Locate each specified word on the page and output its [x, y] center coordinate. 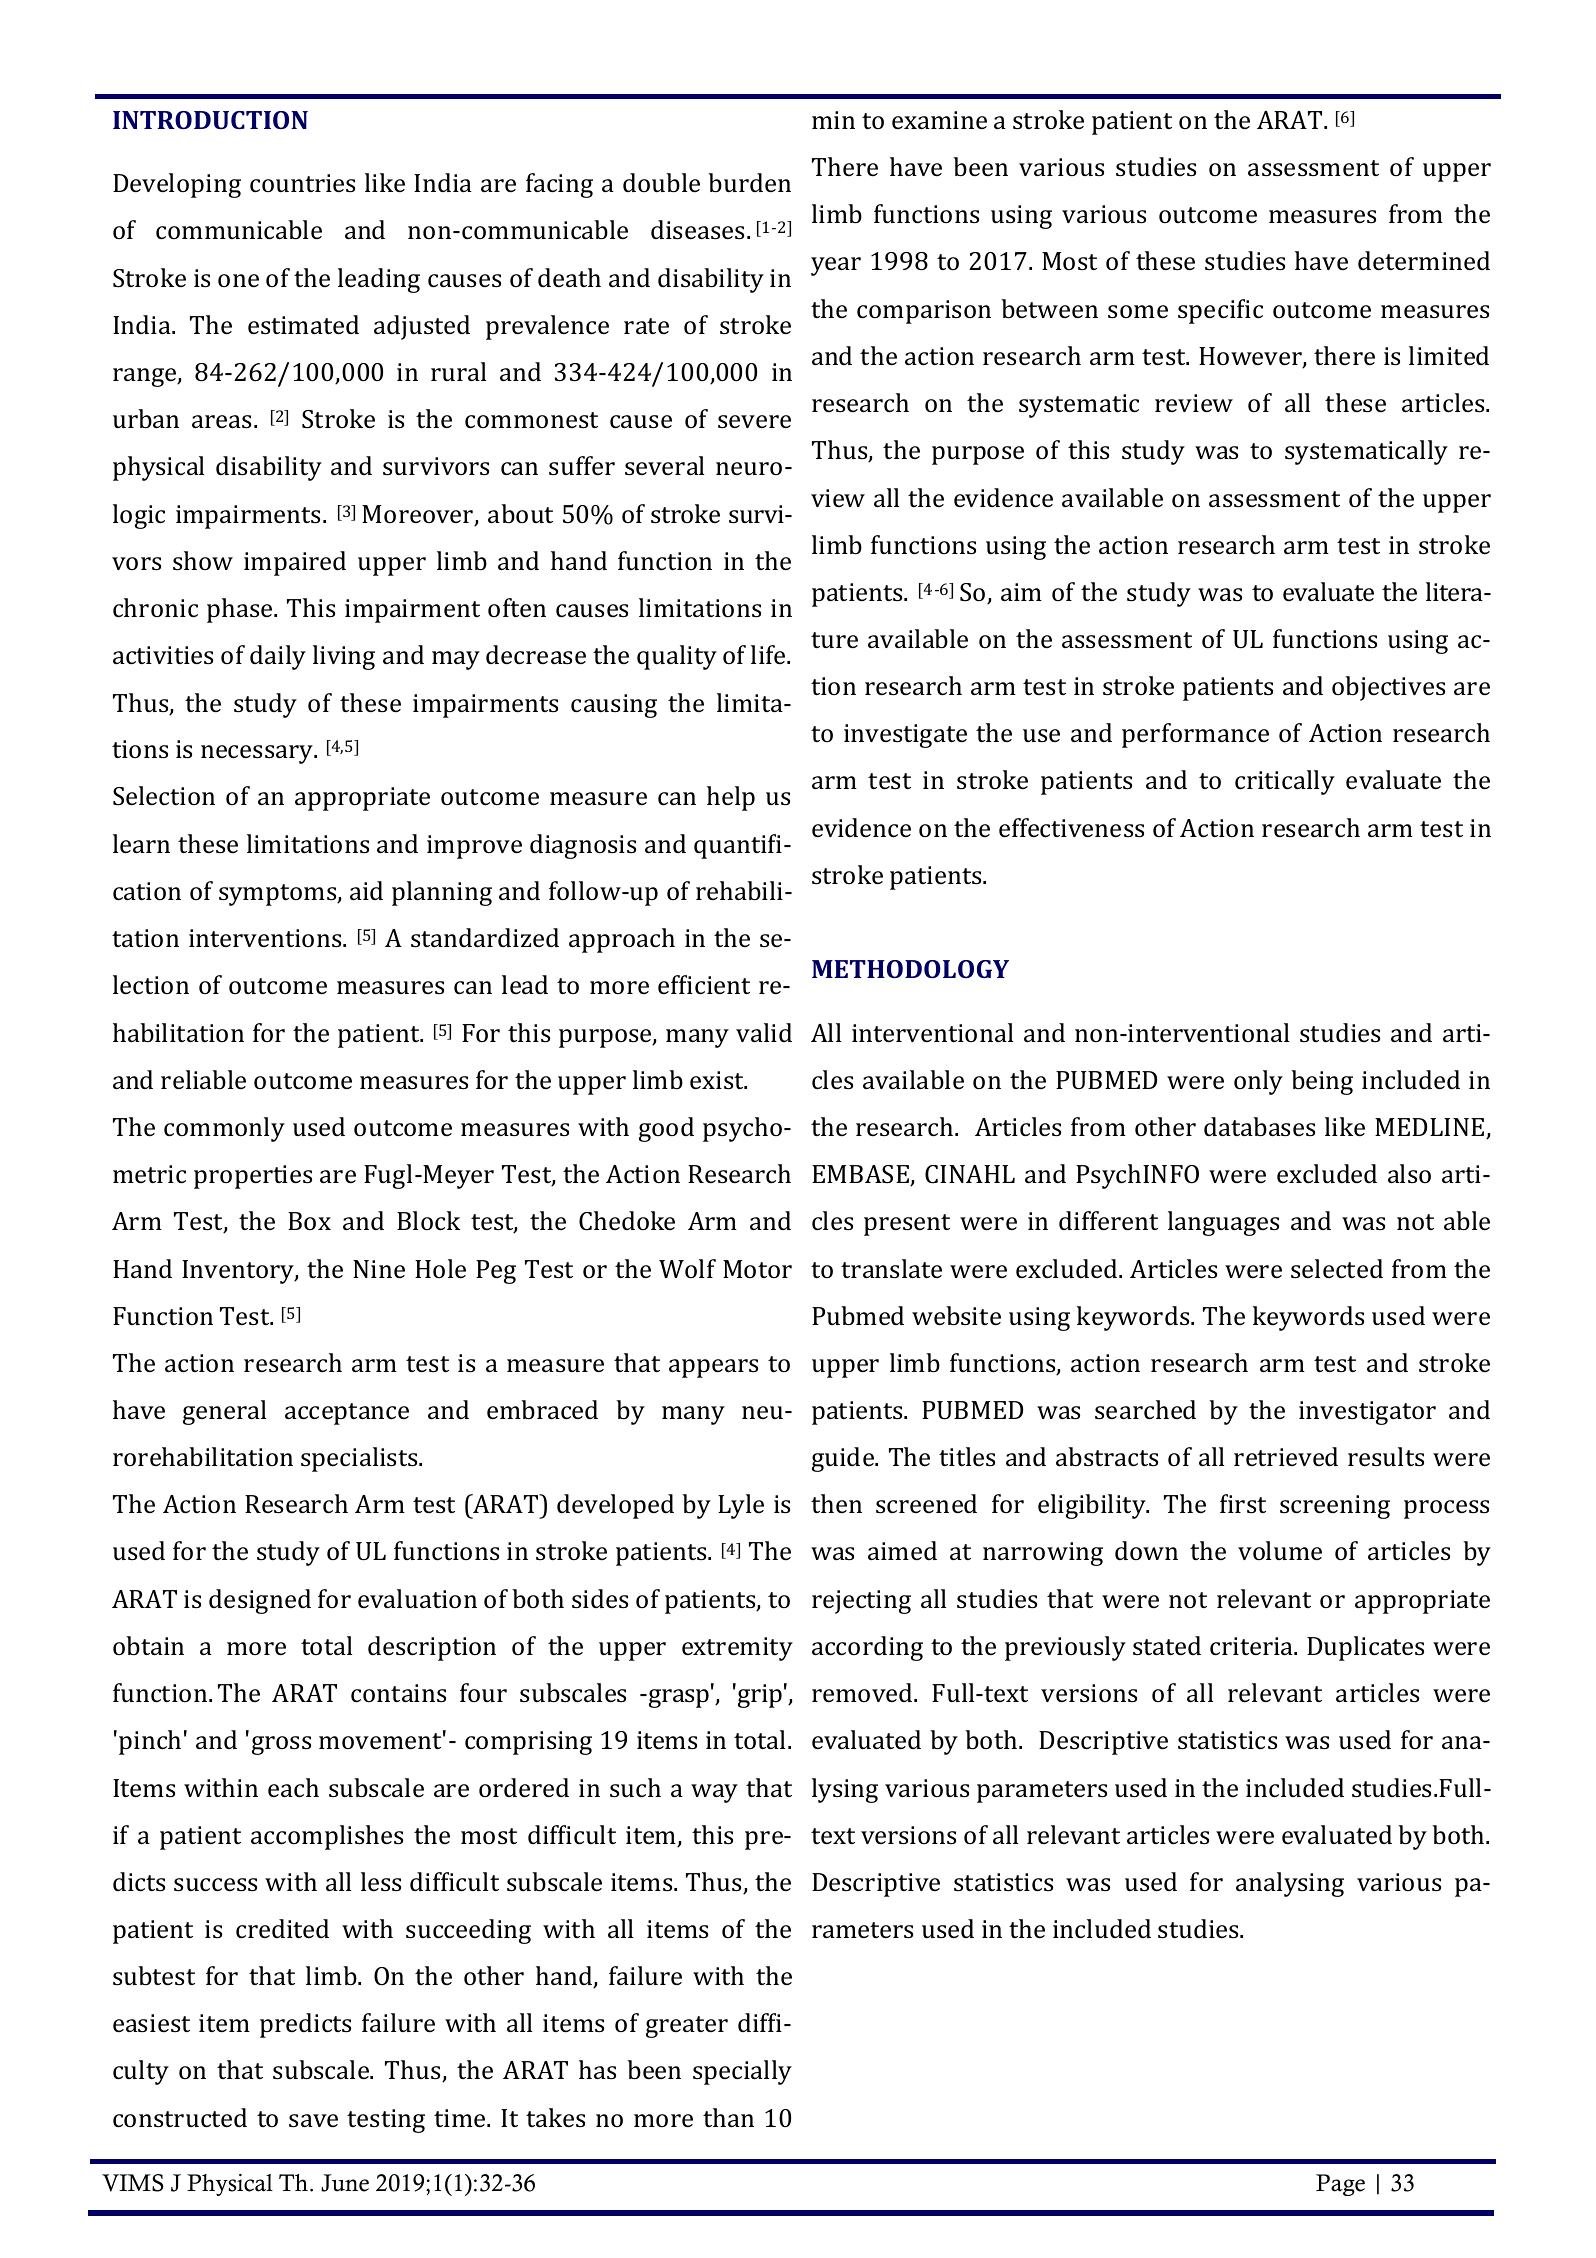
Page [1340, 2185]
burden [749, 183]
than [728, 2118]
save [313, 2121]
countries [302, 183]
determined [1424, 261]
